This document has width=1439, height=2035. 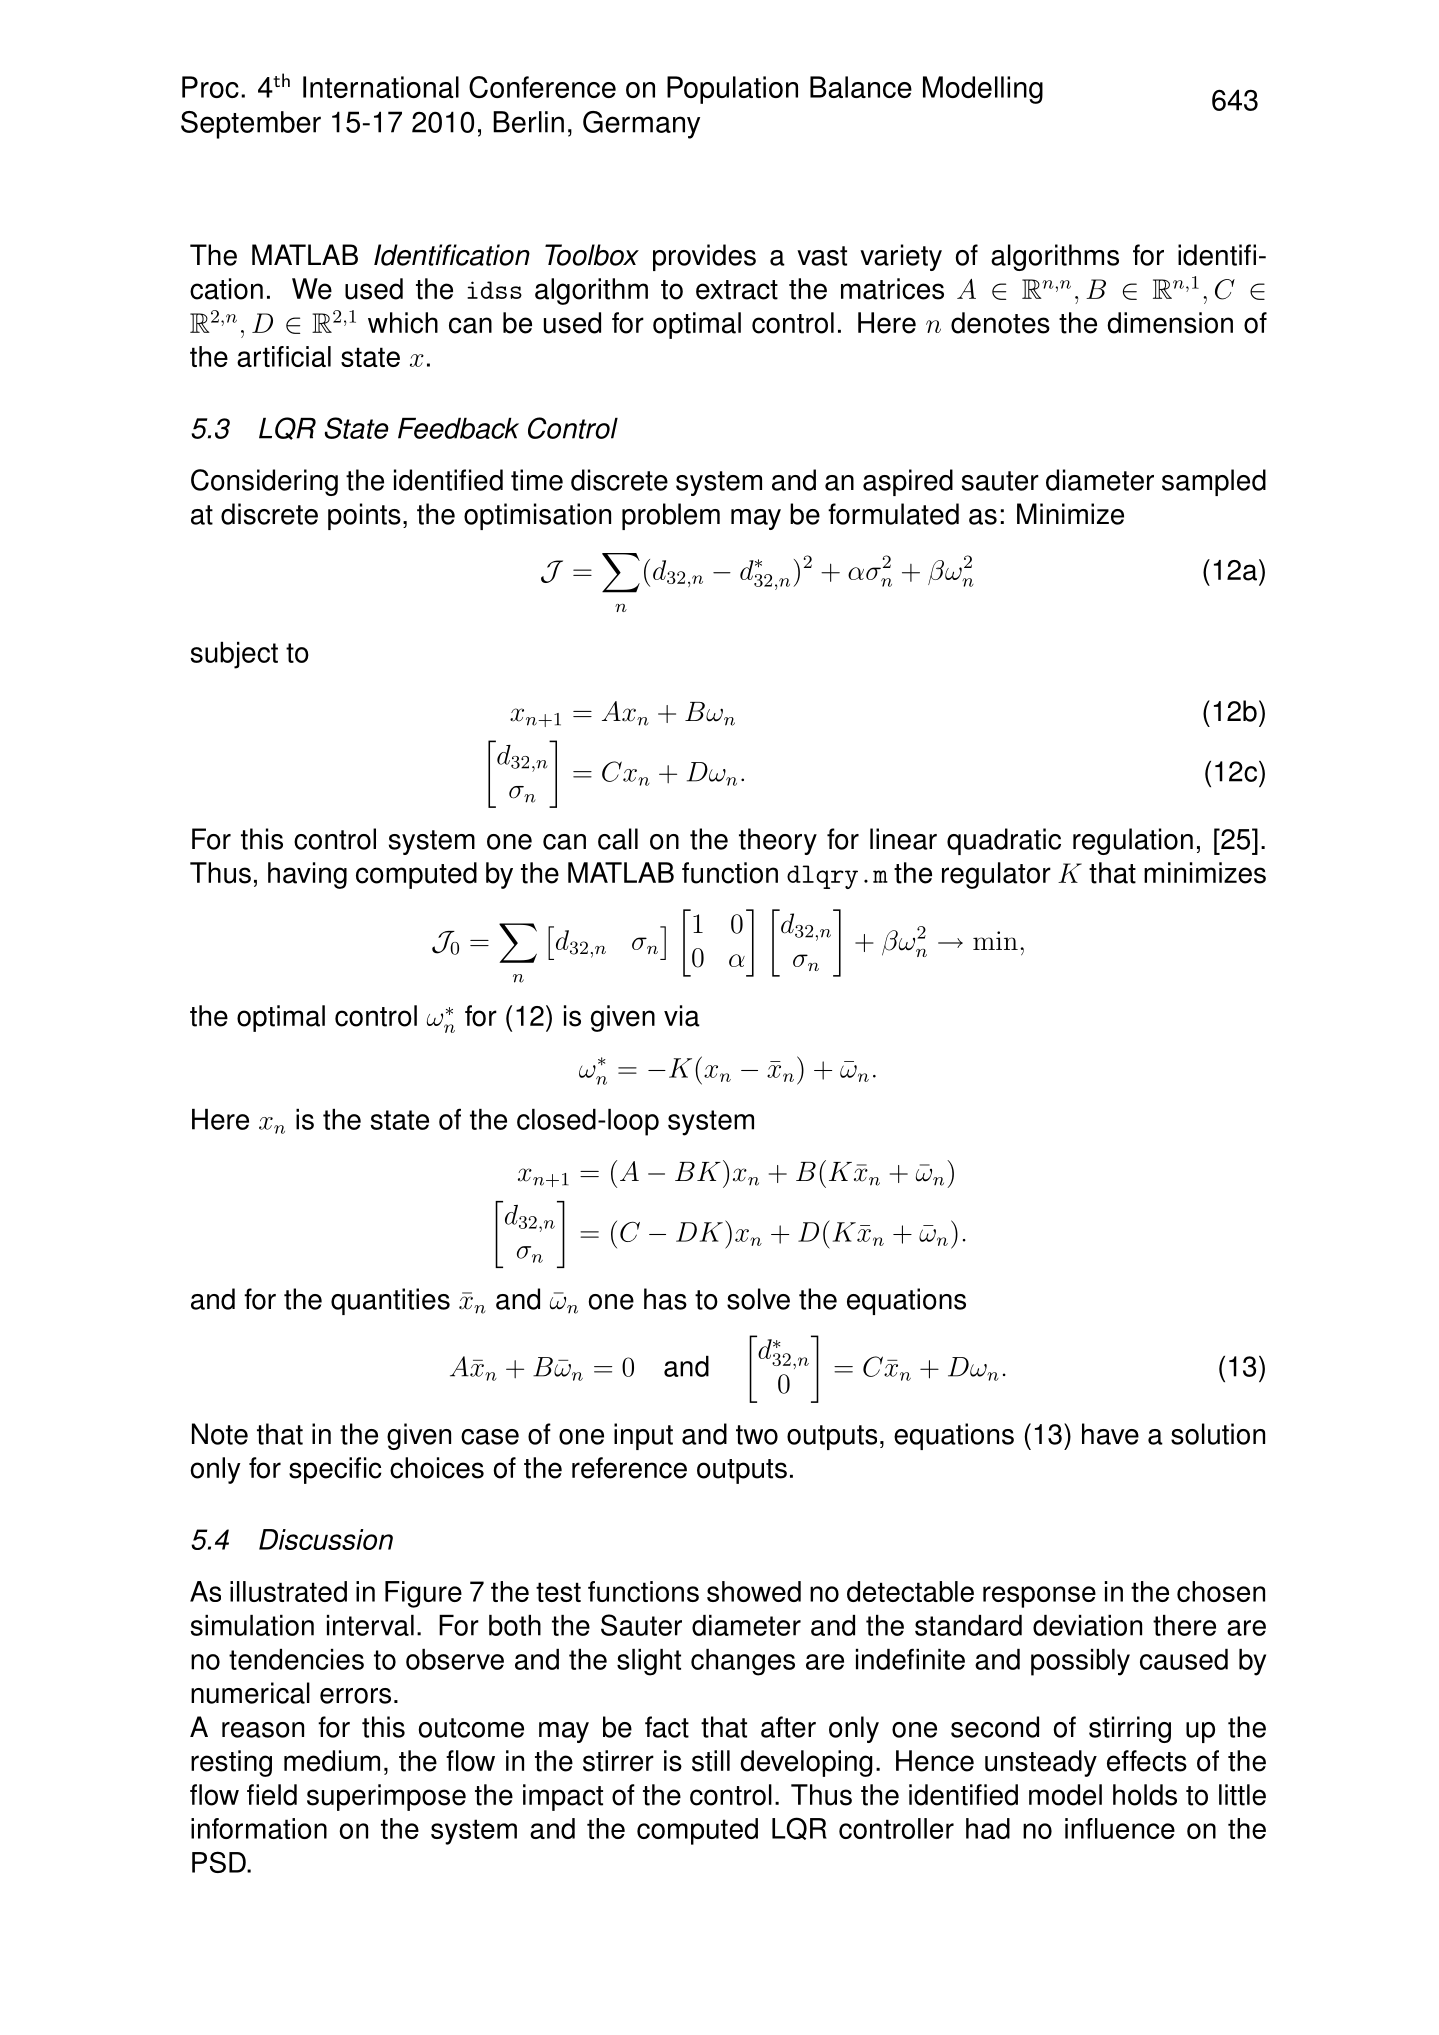 I want to click on solve, so click(x=758, y=1299).
